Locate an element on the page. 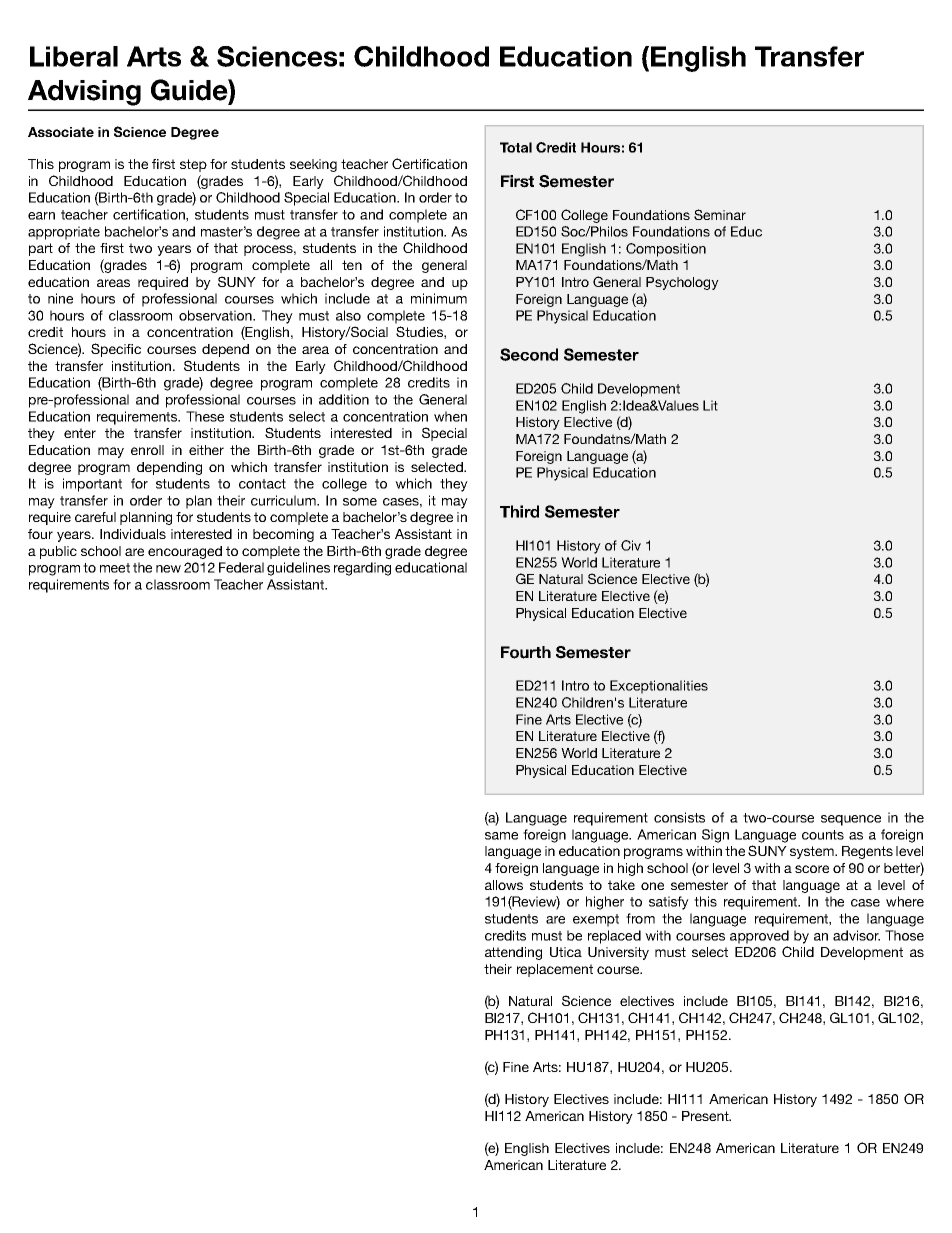 The image size is (952, 1233). Civ is located at coordinates (631, 545).
